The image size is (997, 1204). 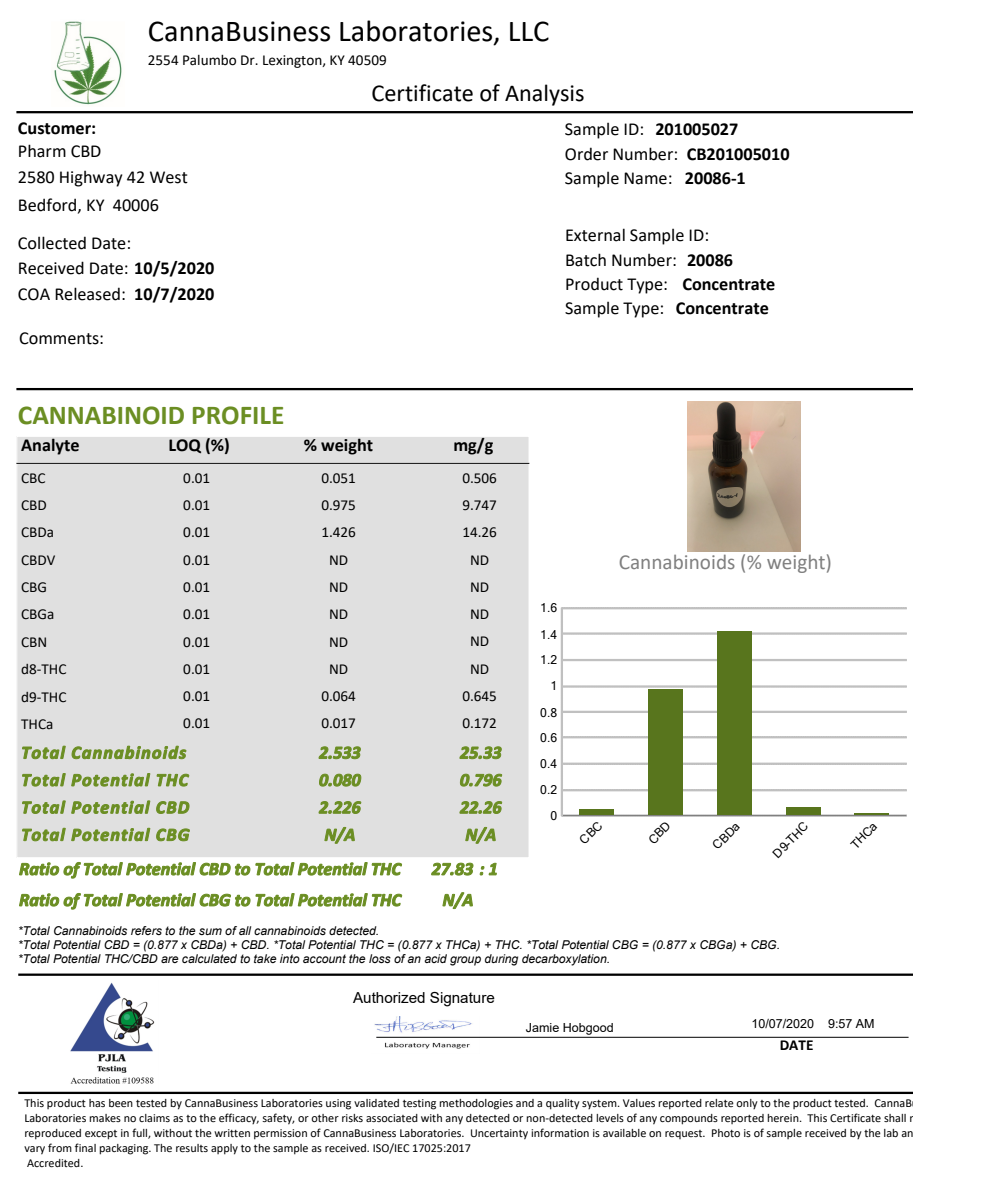 I want to click on methodologies, so click(x=476, y=1104).
